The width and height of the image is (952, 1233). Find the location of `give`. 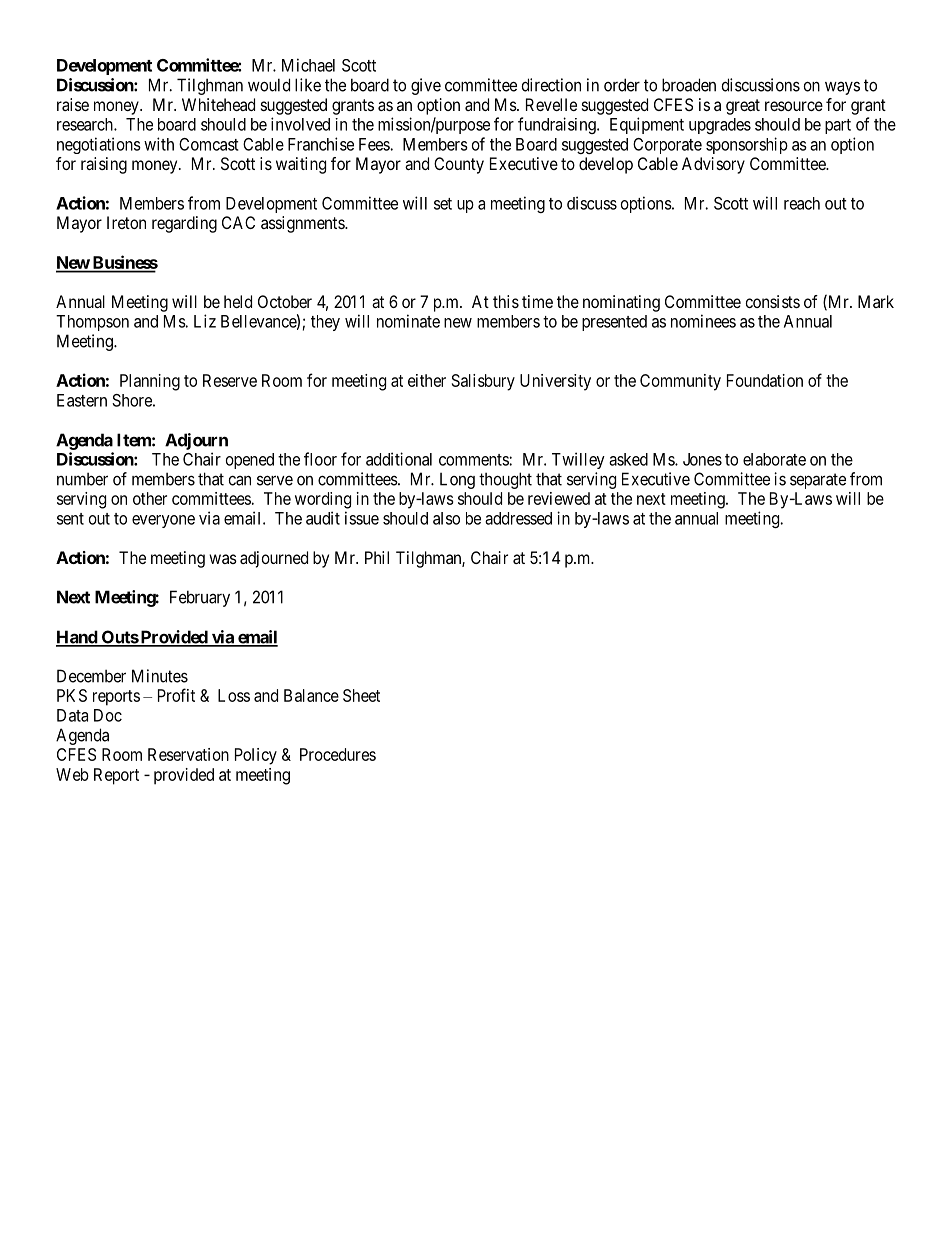

give is located at coordinates (426, 86).
